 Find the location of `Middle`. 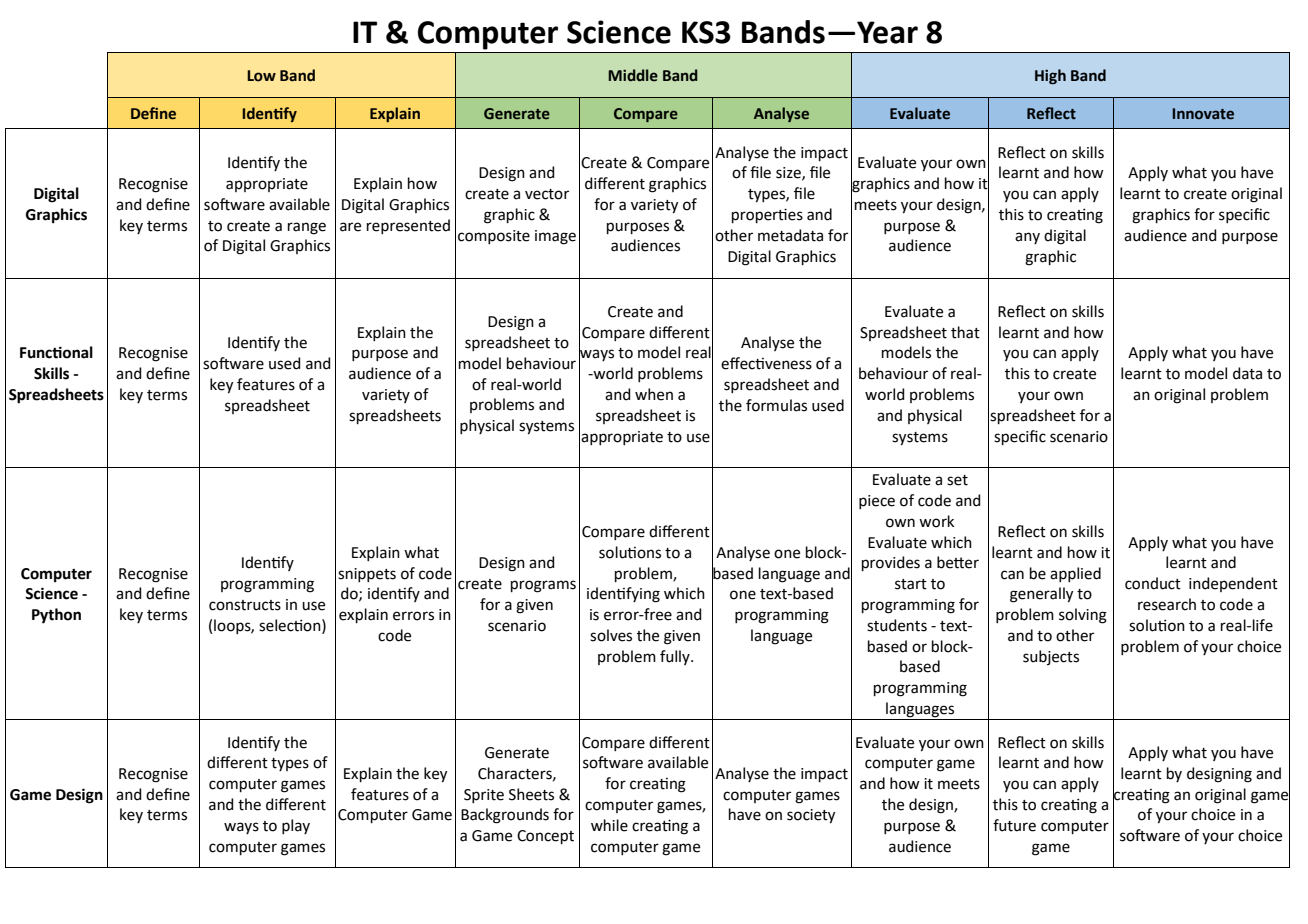

Middle is located at coordinates (633, 75).
